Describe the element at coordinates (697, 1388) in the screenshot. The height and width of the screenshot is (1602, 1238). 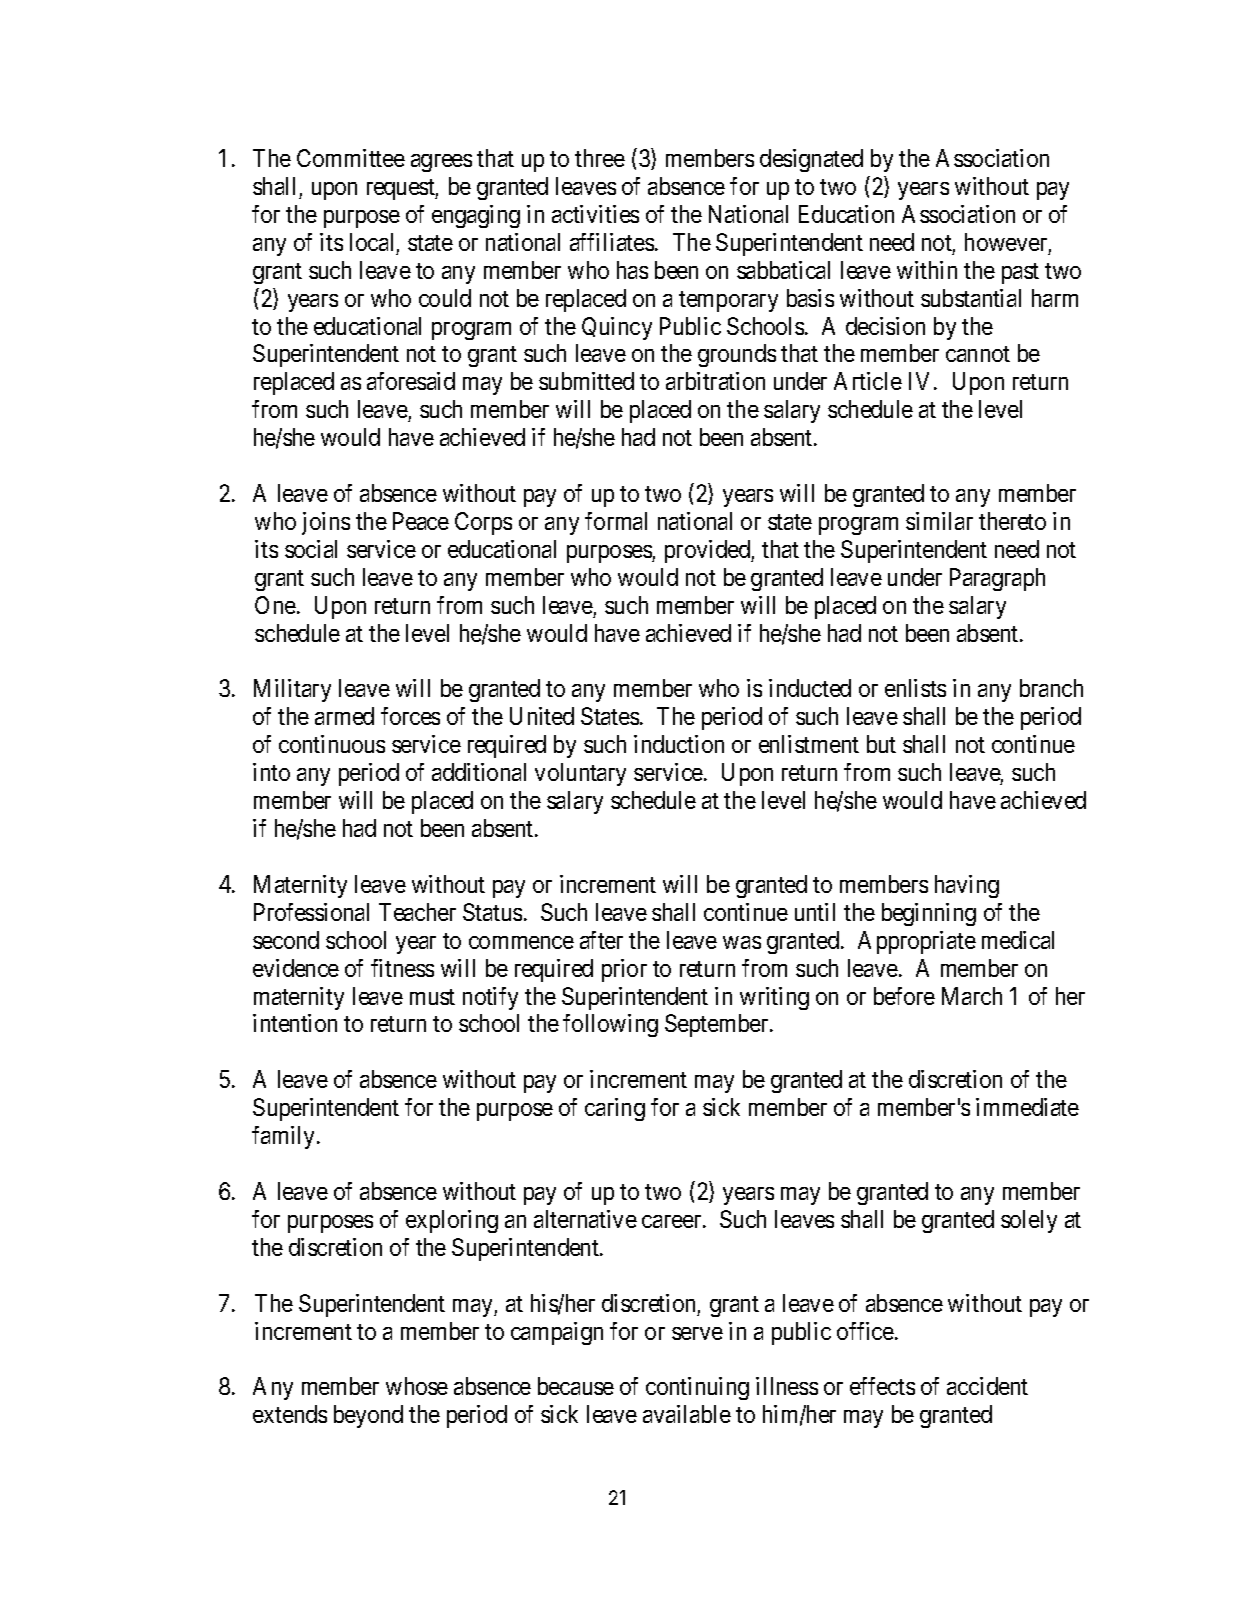
I see `continuing` at that location.
